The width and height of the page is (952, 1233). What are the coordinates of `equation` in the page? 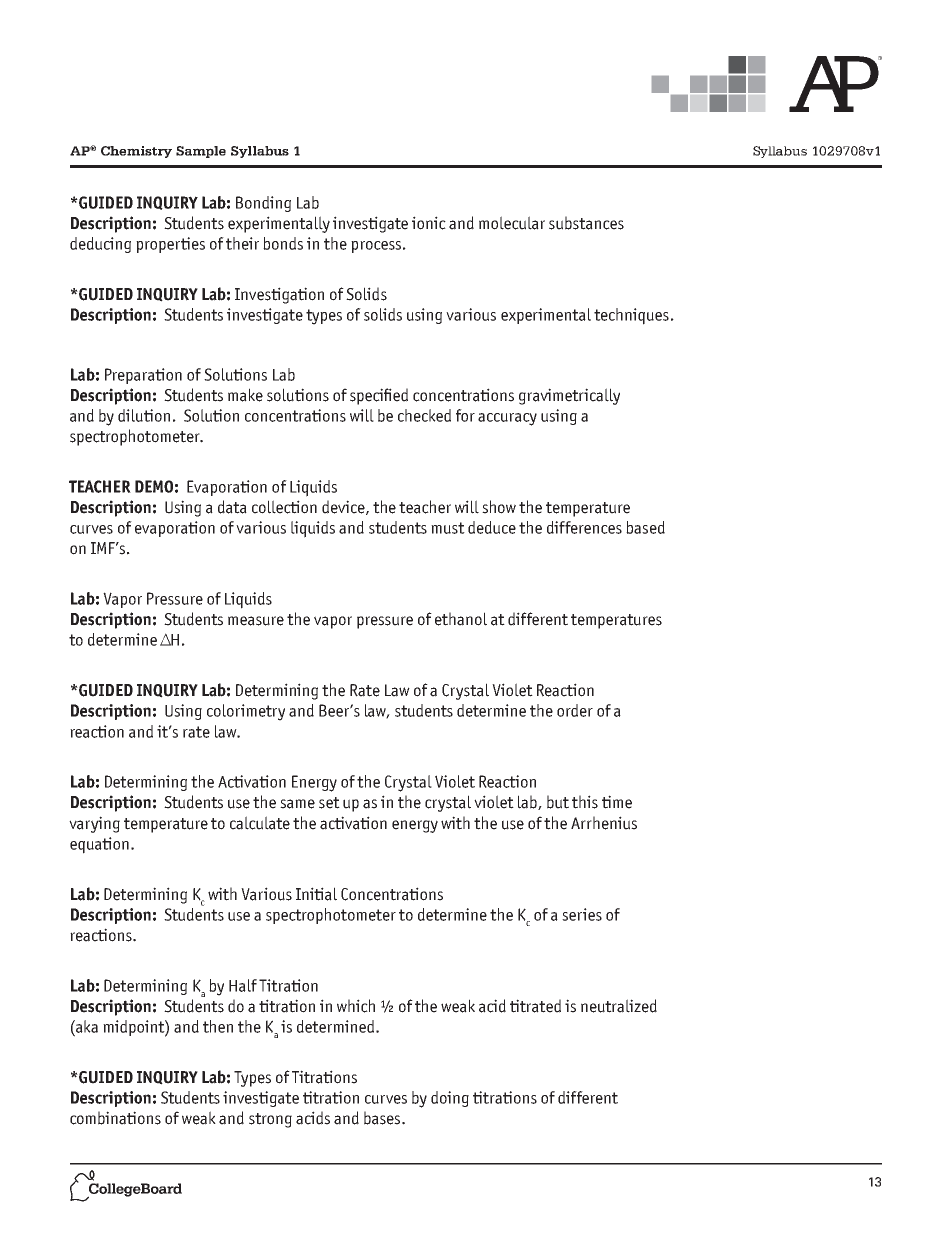 It's located at (99, 845).
